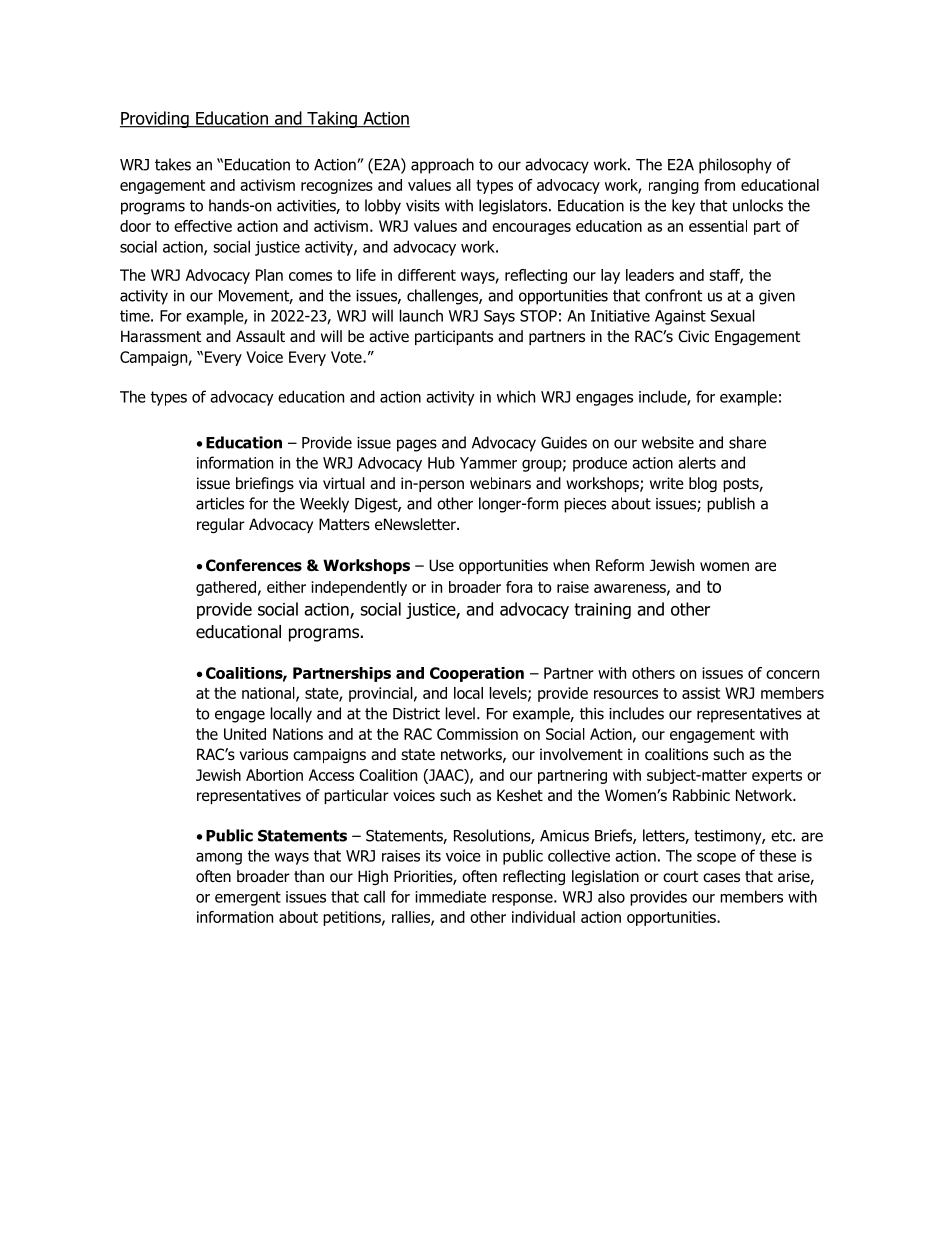 The width and height of the screenshot is (952, 1233). I want to click on which, so click(516, 396).
